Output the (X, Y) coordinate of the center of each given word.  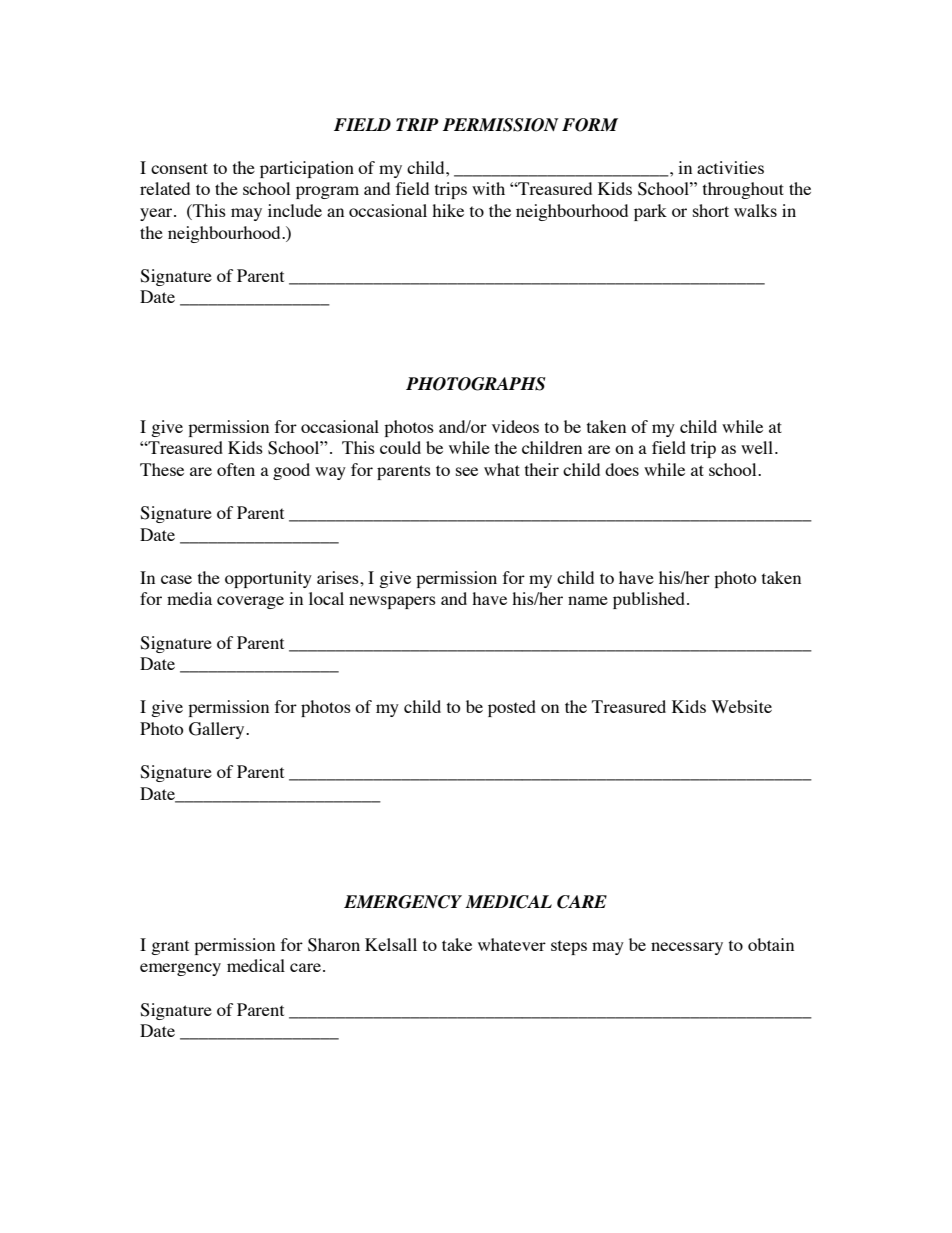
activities (730, 167)
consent (179, 168)
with (488, 188)
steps (569, 947)
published (650, 600)
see (467, 471)
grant (170, 947)
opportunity (268, 579)
